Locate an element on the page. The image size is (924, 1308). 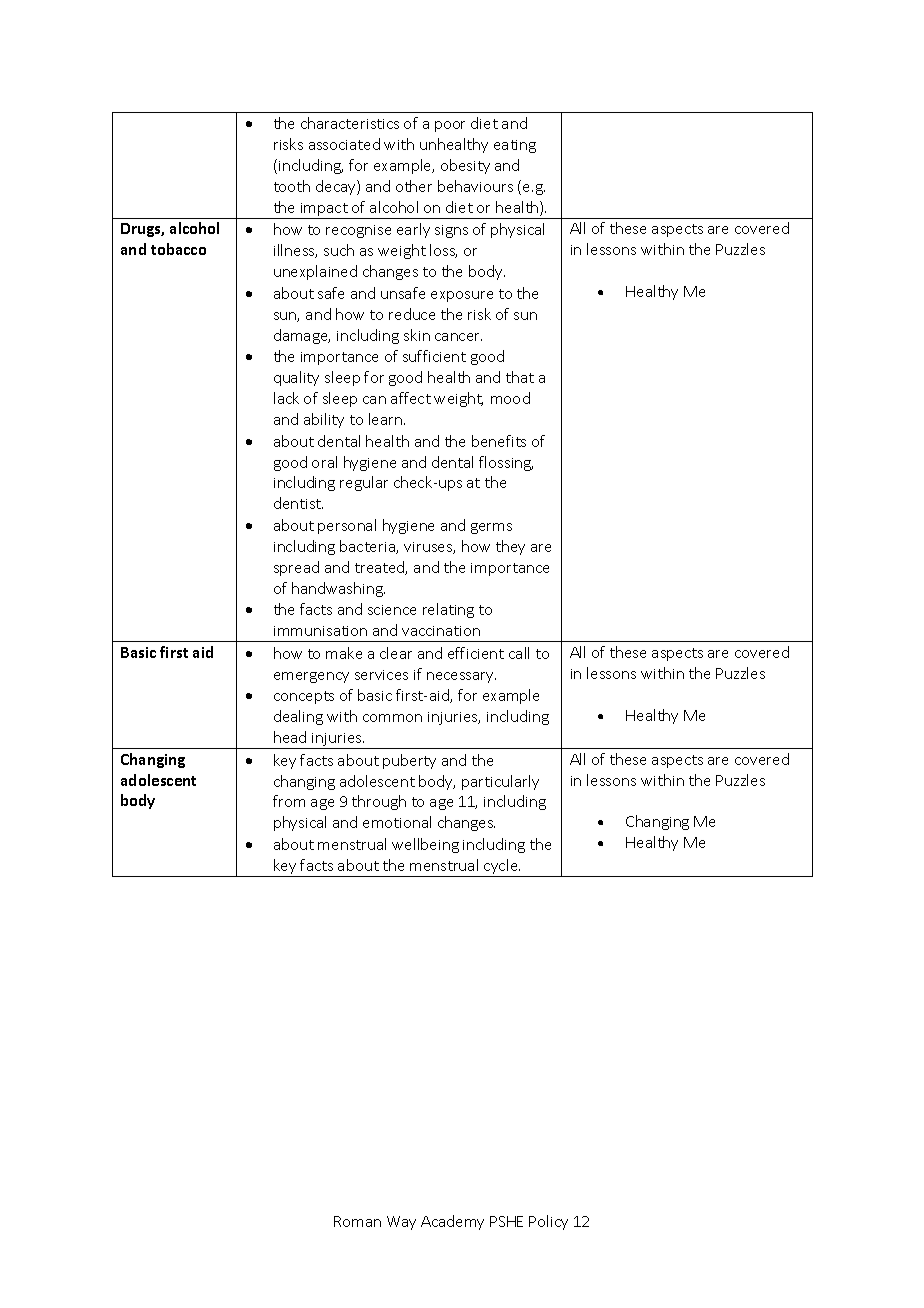
eating is located at coordinates (515, 146).
